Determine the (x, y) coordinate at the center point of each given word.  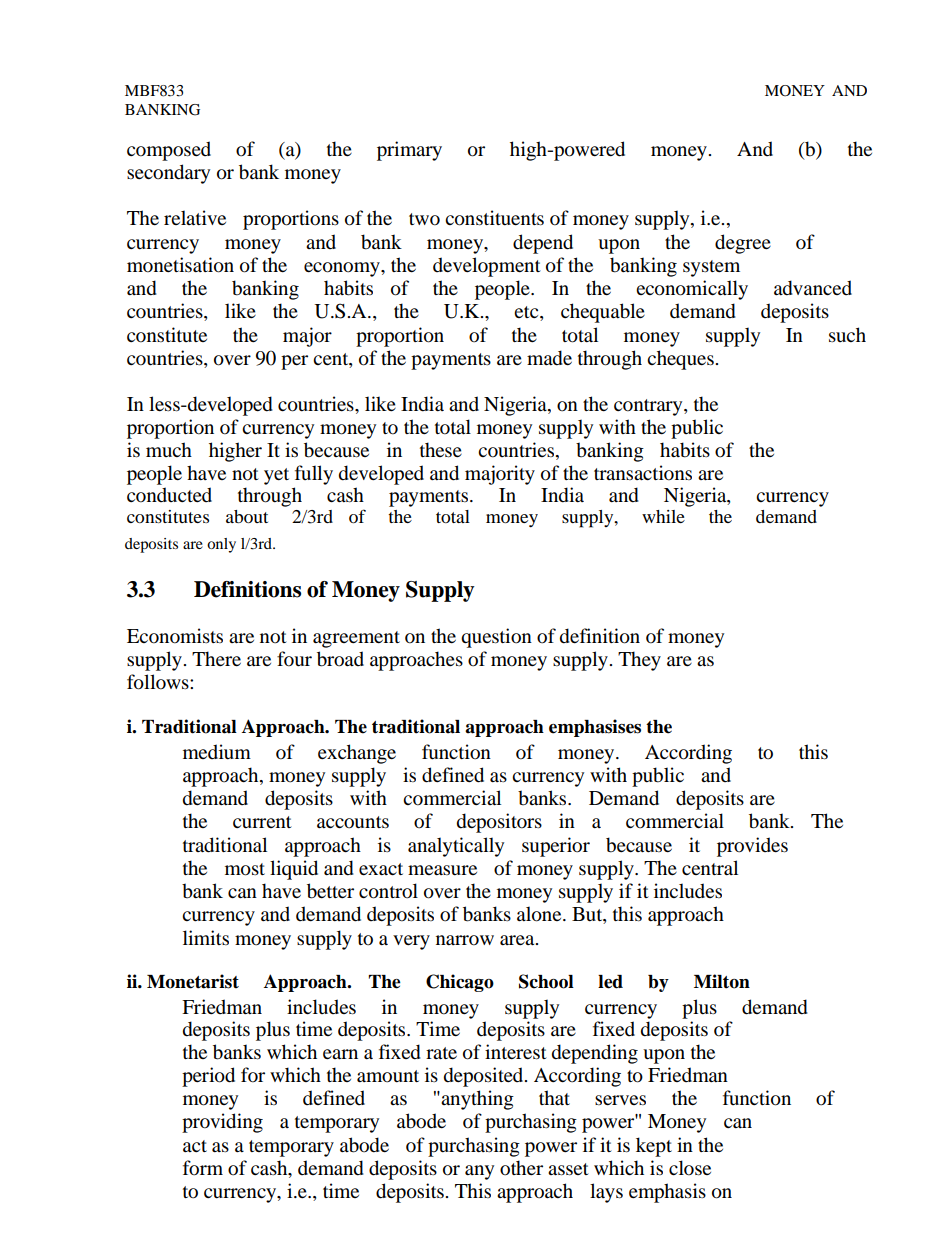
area (518, 940)
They (639, 661)
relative (195, 218)
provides (752, 847)
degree (743, 244)
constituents (494, 218)
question (496, 638)
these (441, 450)
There (216, 659)
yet (276, 476)
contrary (649, 407)
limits (206, 937)
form (203, 1168)
